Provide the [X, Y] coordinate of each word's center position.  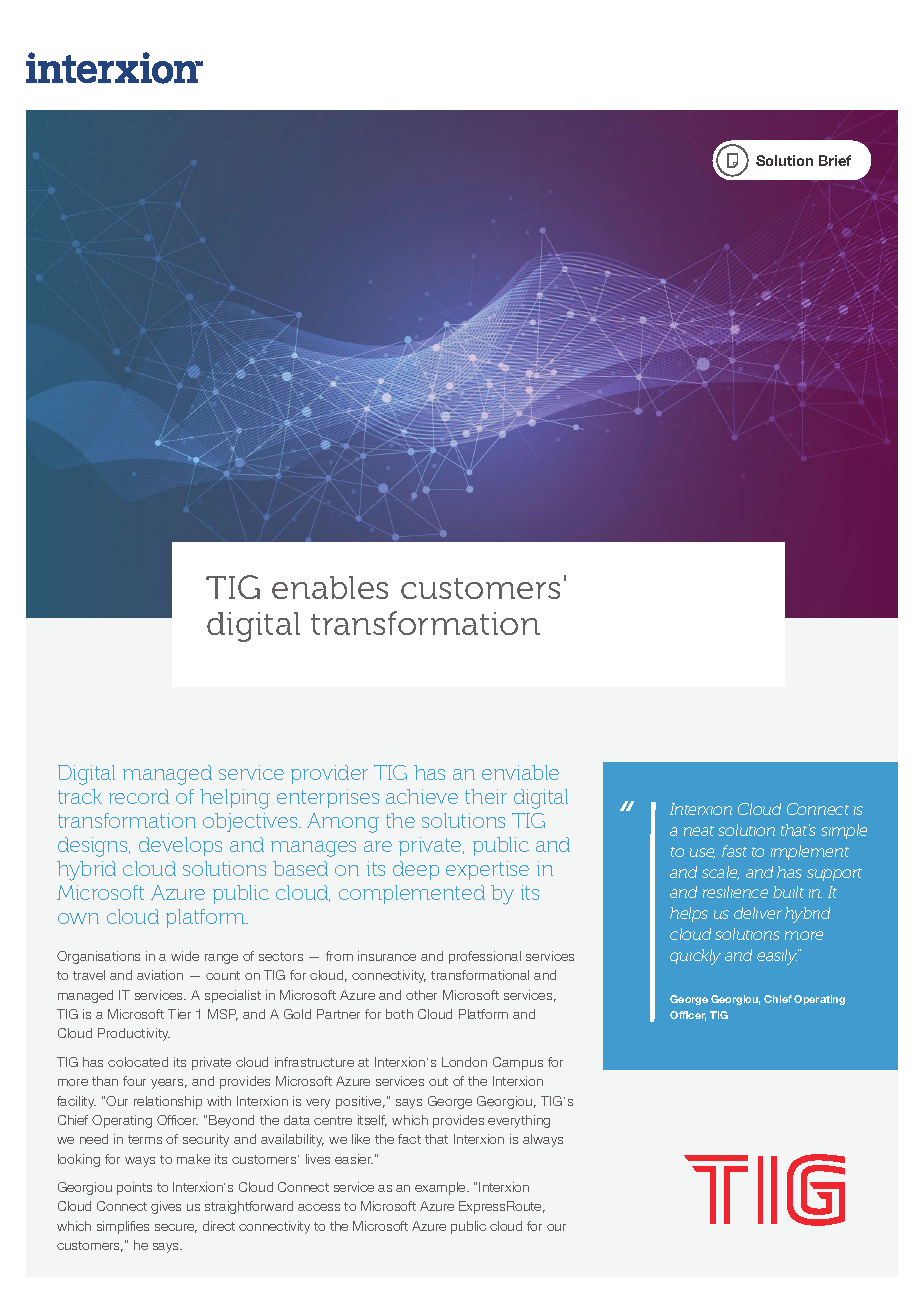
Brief [835, 160]
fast [734, 851]
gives [166, 1207]
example [441, 1188]
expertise [487, 870]
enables [330, 587]
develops [180, 846]
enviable [520, 772]
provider [329, 774]
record [139, 796]
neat [699, 831]
